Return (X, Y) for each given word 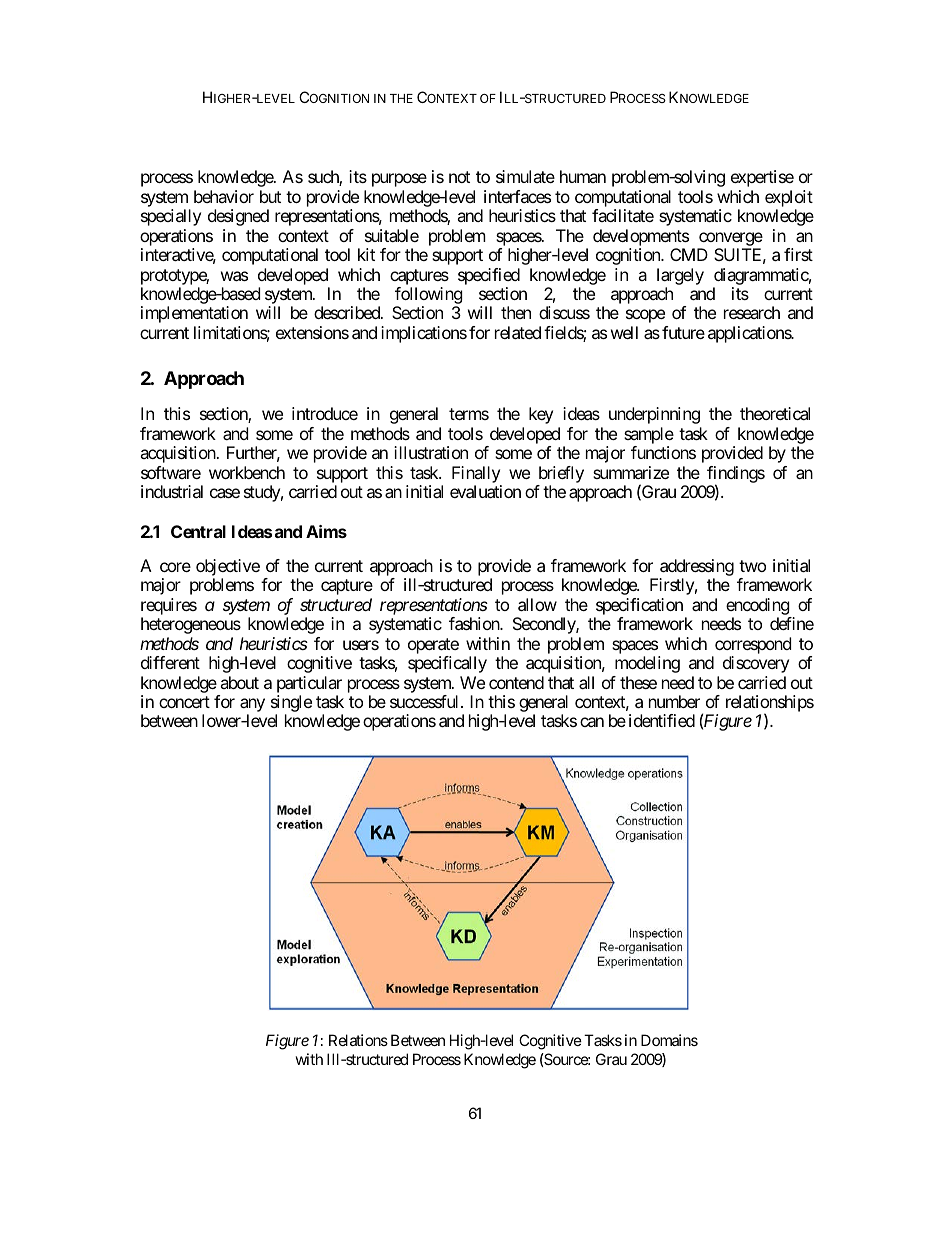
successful (426, 701)
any (252, 706)
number (674, 701)
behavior (224, 196)
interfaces (517, 196)
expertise (762, 178)
